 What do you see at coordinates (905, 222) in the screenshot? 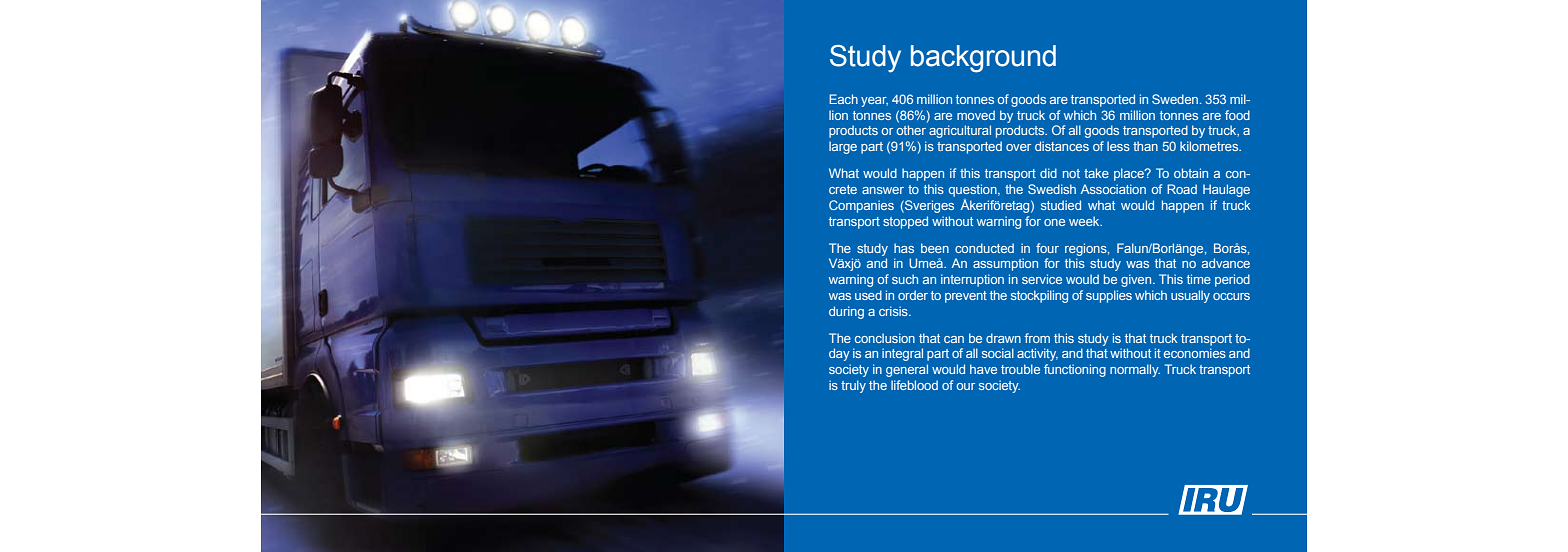
I see `stopped` at bounding box center [905, 222].
